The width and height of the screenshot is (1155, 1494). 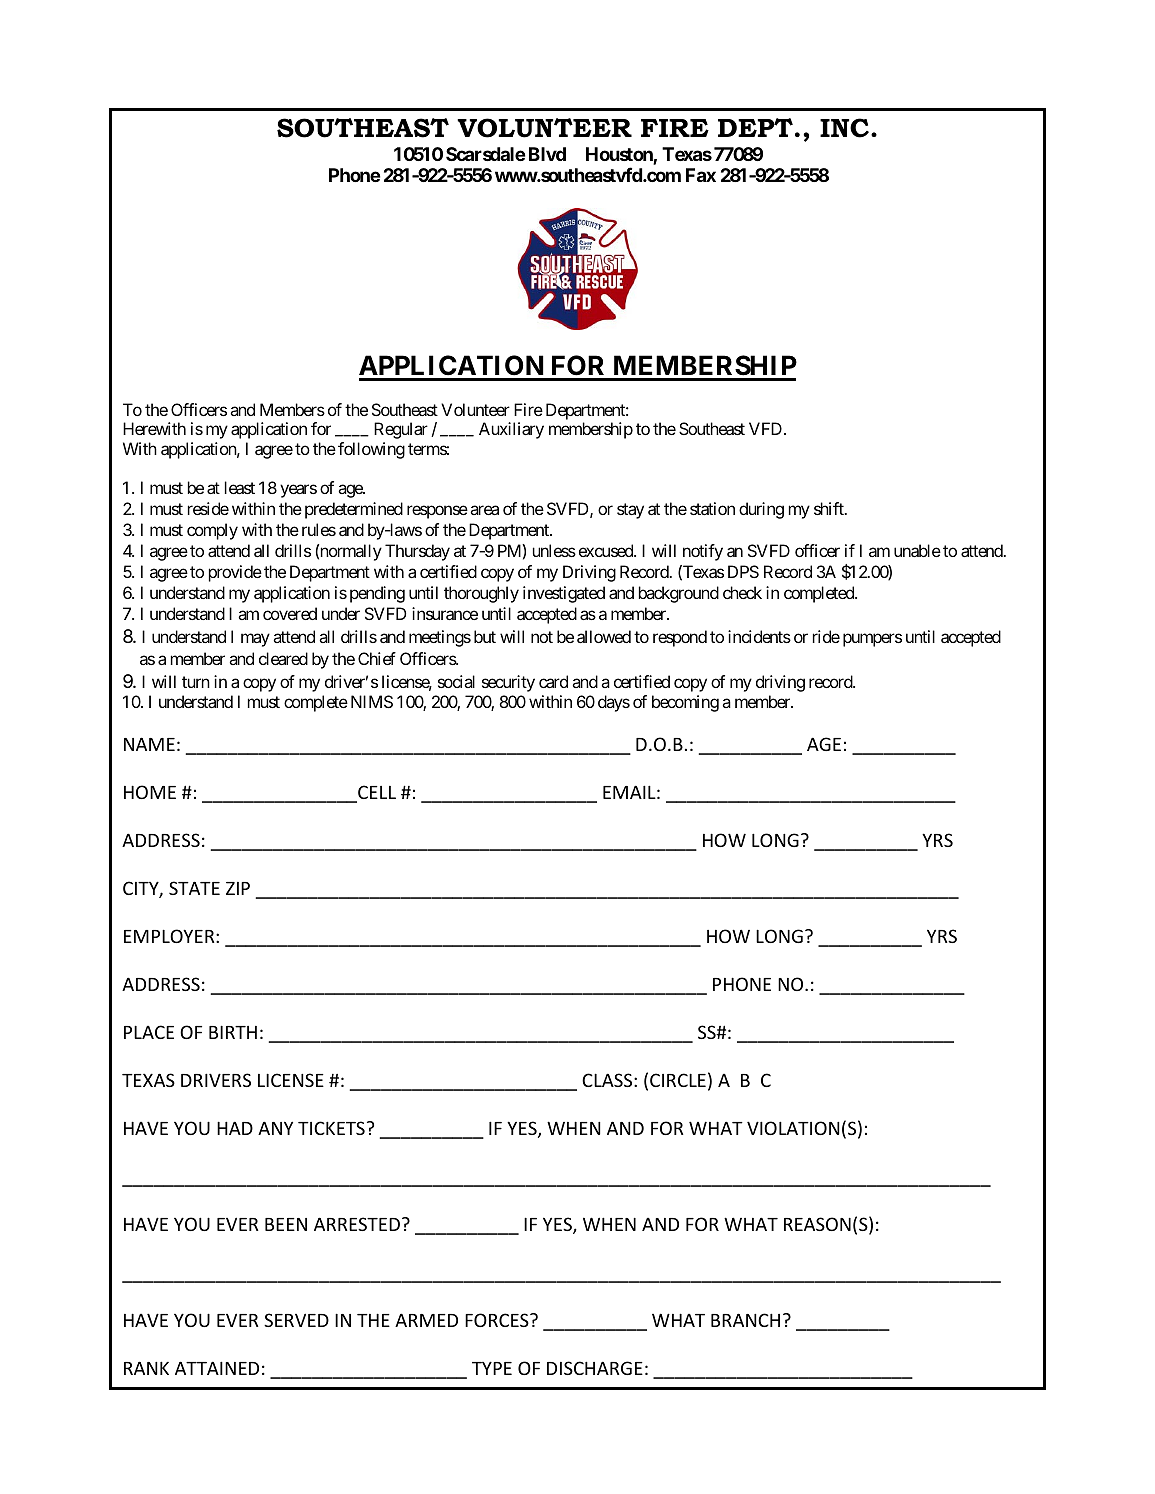 What do you see at coordinates (685, 703) in the screenshot?
I see `becoming` at bounding box center [685, 703].
